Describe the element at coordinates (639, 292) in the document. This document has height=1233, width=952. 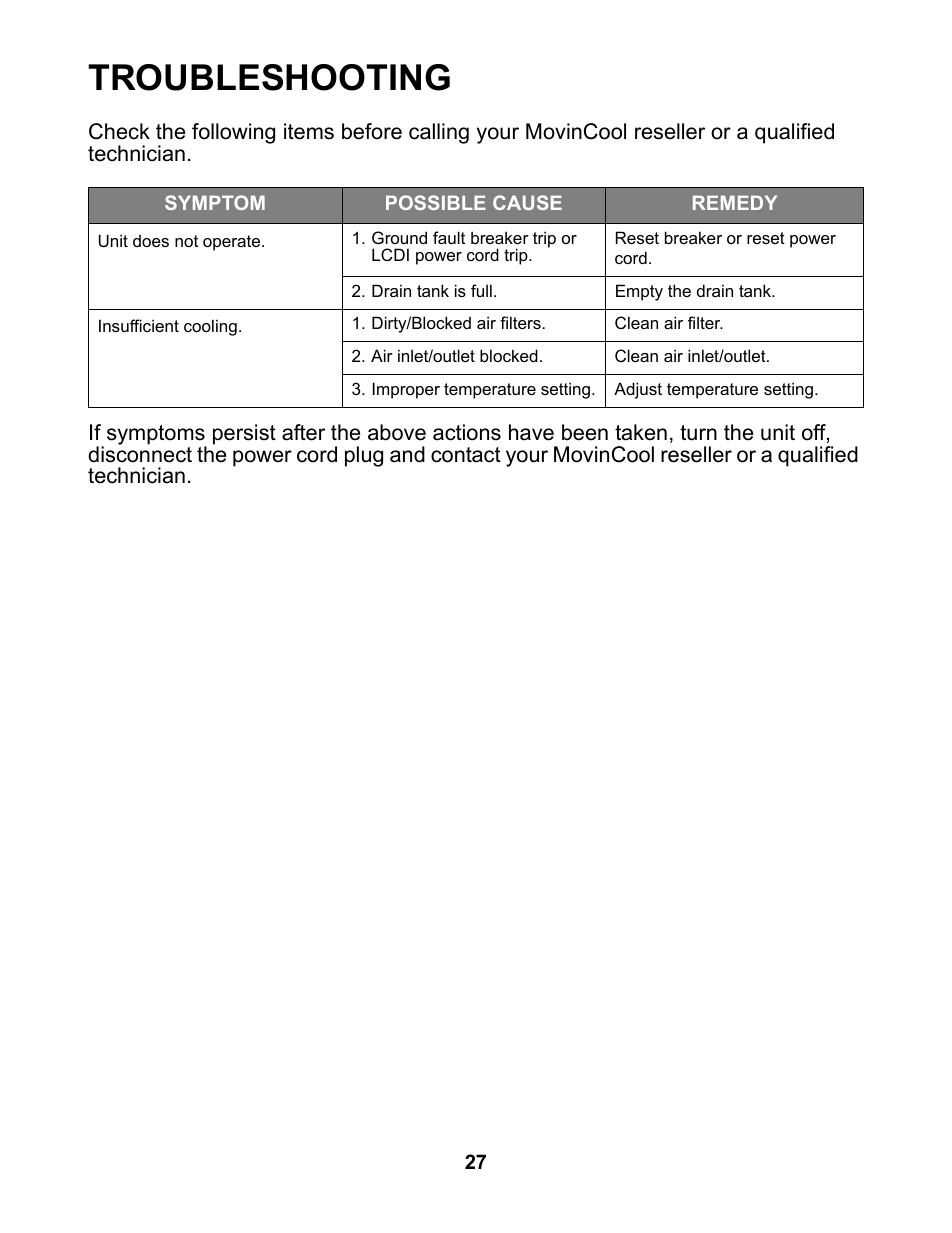
I see `Empty` at that location.
